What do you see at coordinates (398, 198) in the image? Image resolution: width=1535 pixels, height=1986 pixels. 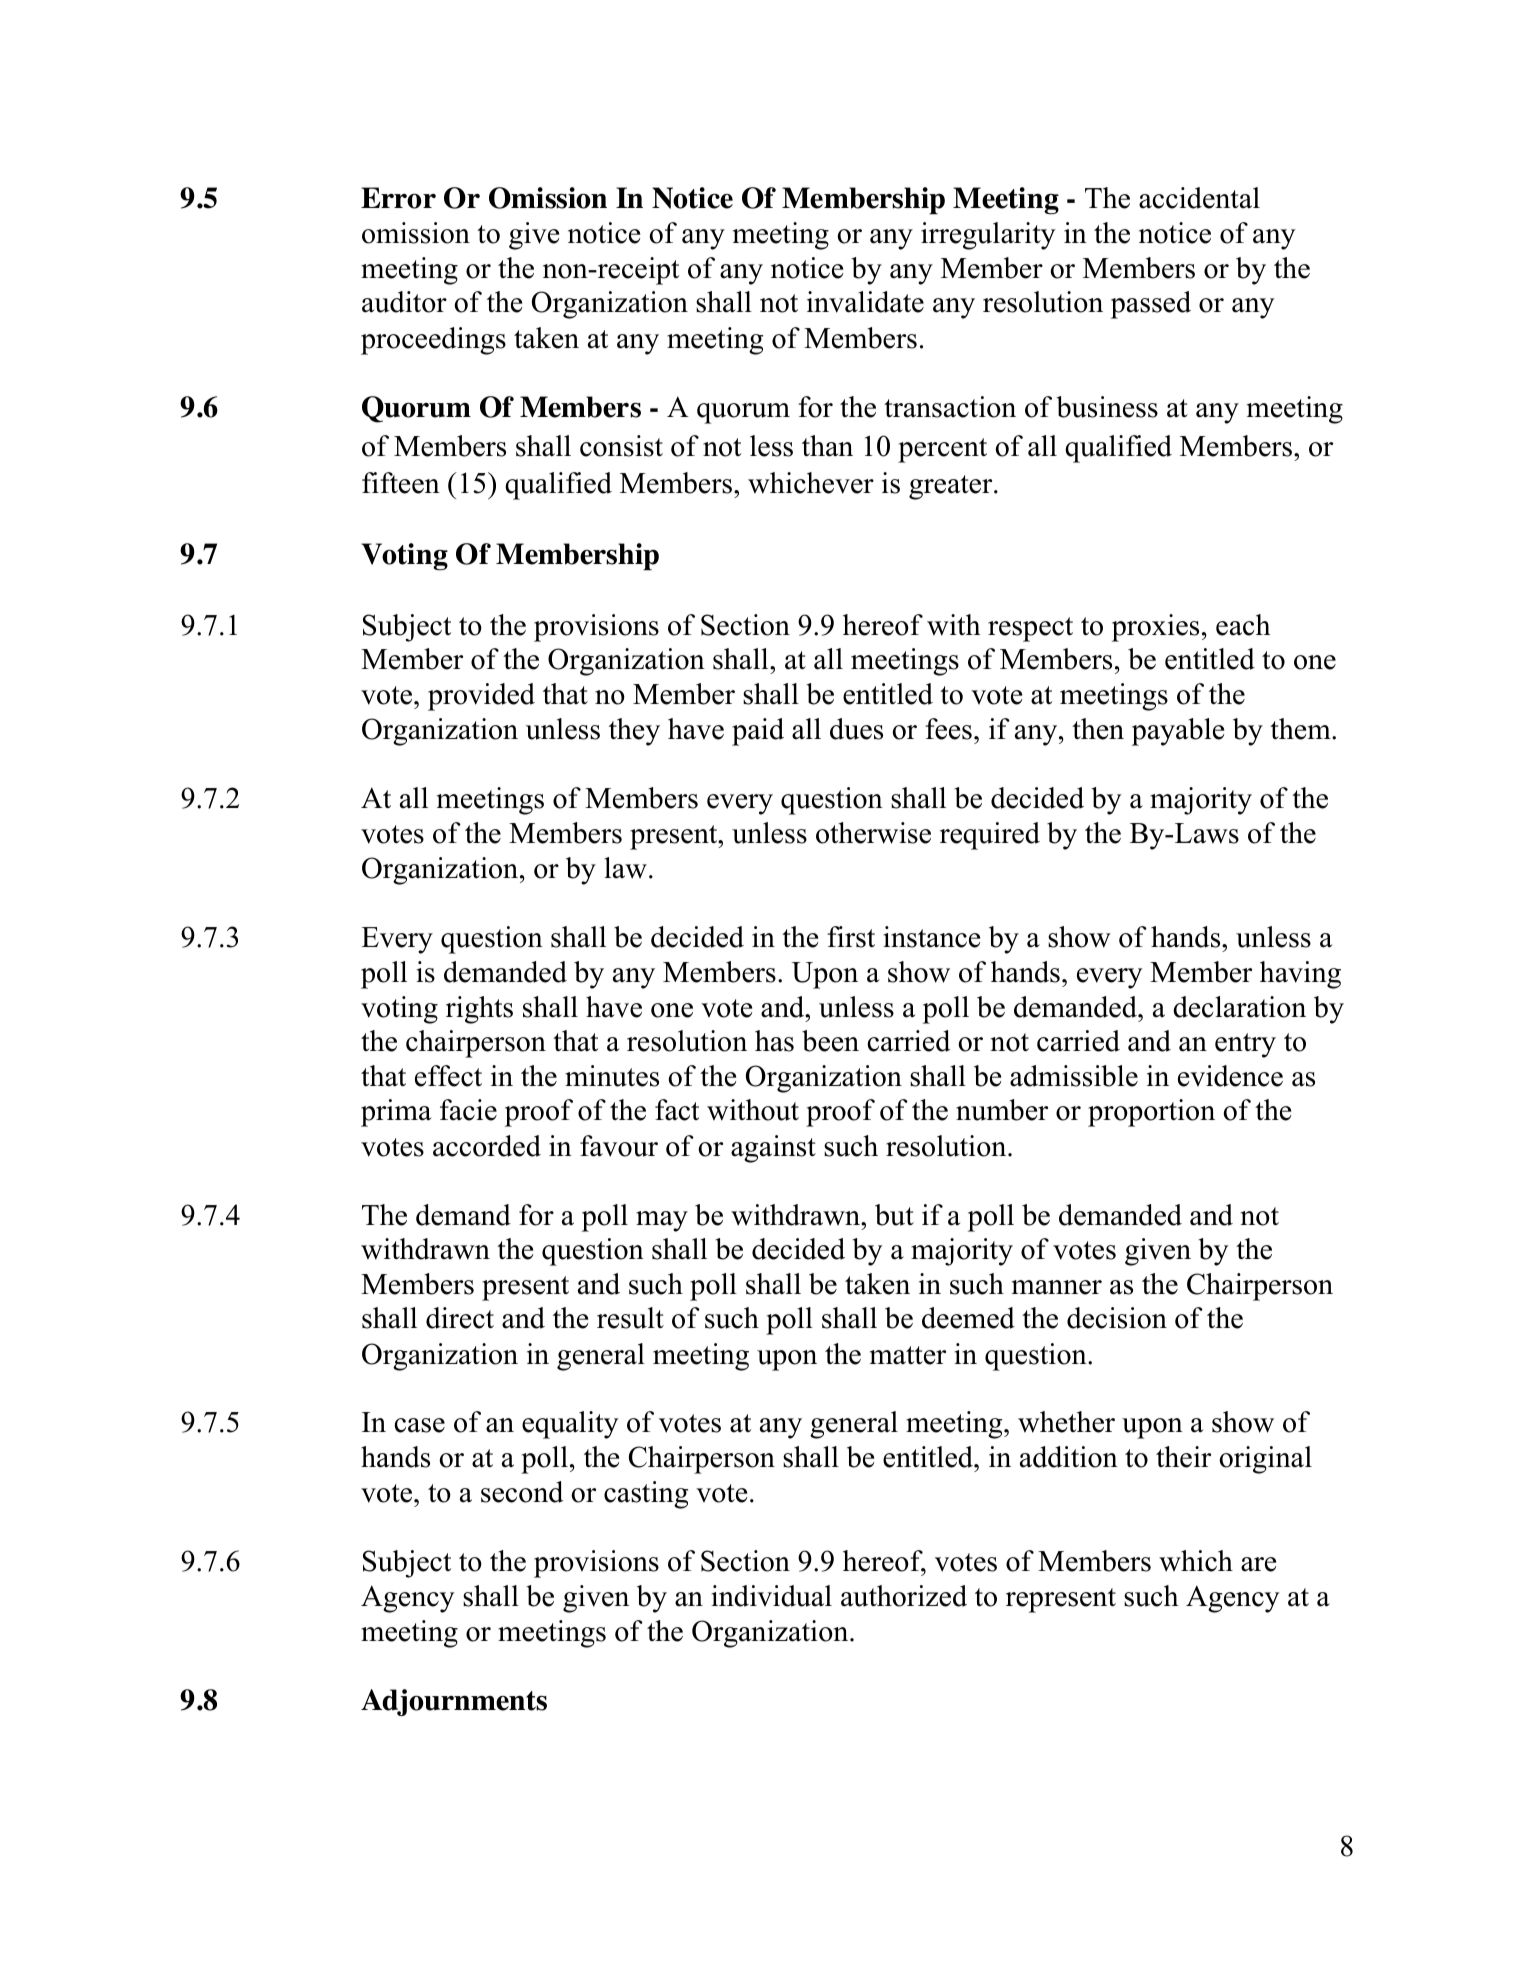 I see `Error` at bounding box center [398, 198].
